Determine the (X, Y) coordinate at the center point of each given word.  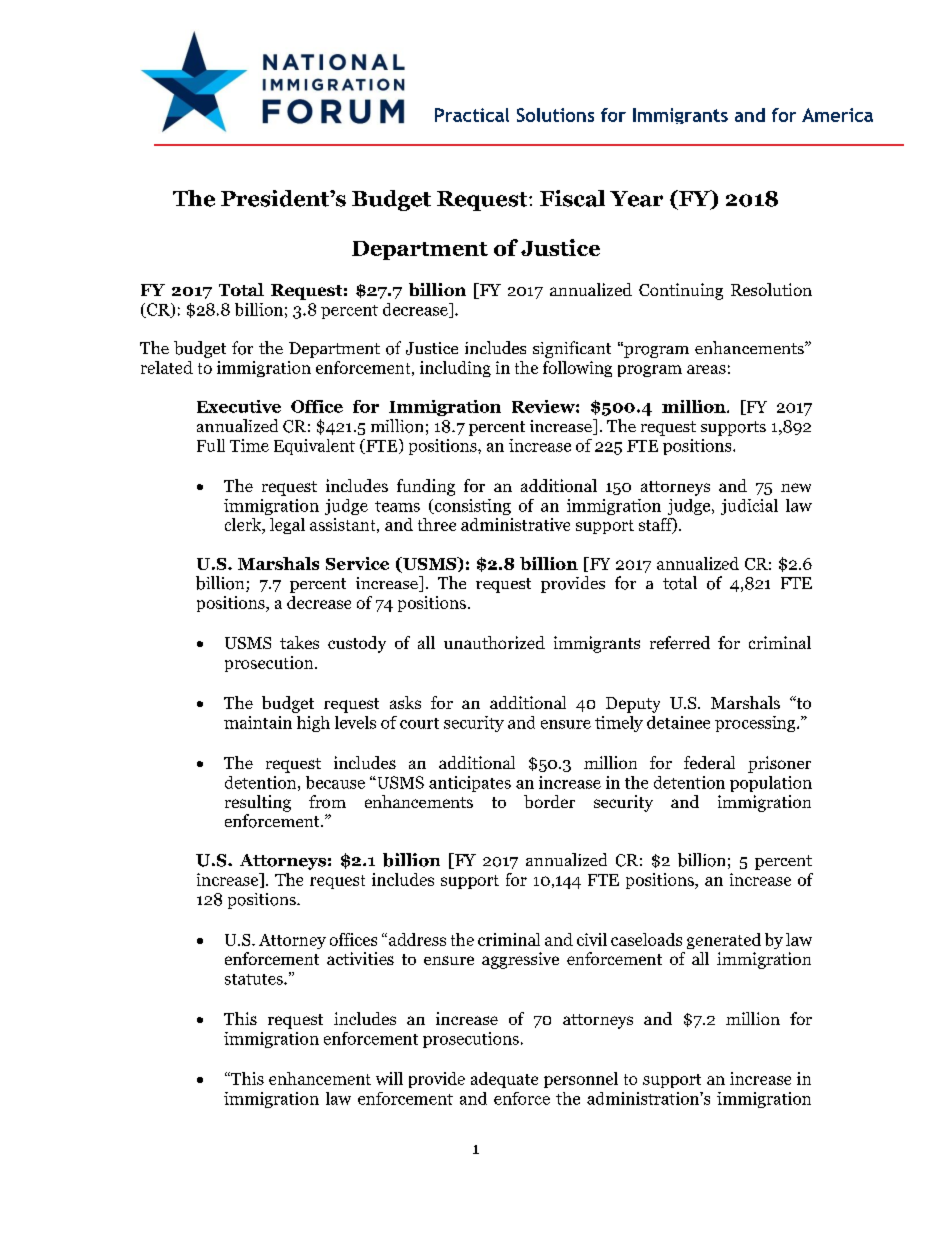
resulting (258, 803)
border (549, 801)
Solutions (555, 115)
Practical (472, 115)
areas (706, 369)
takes (299, 642)
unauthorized (494, 642)
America (837, 115)
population (771, 784)
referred (680, 642)
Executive (239, 406)
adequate (504, 1080)
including (455, 369)
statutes (255, 979)
